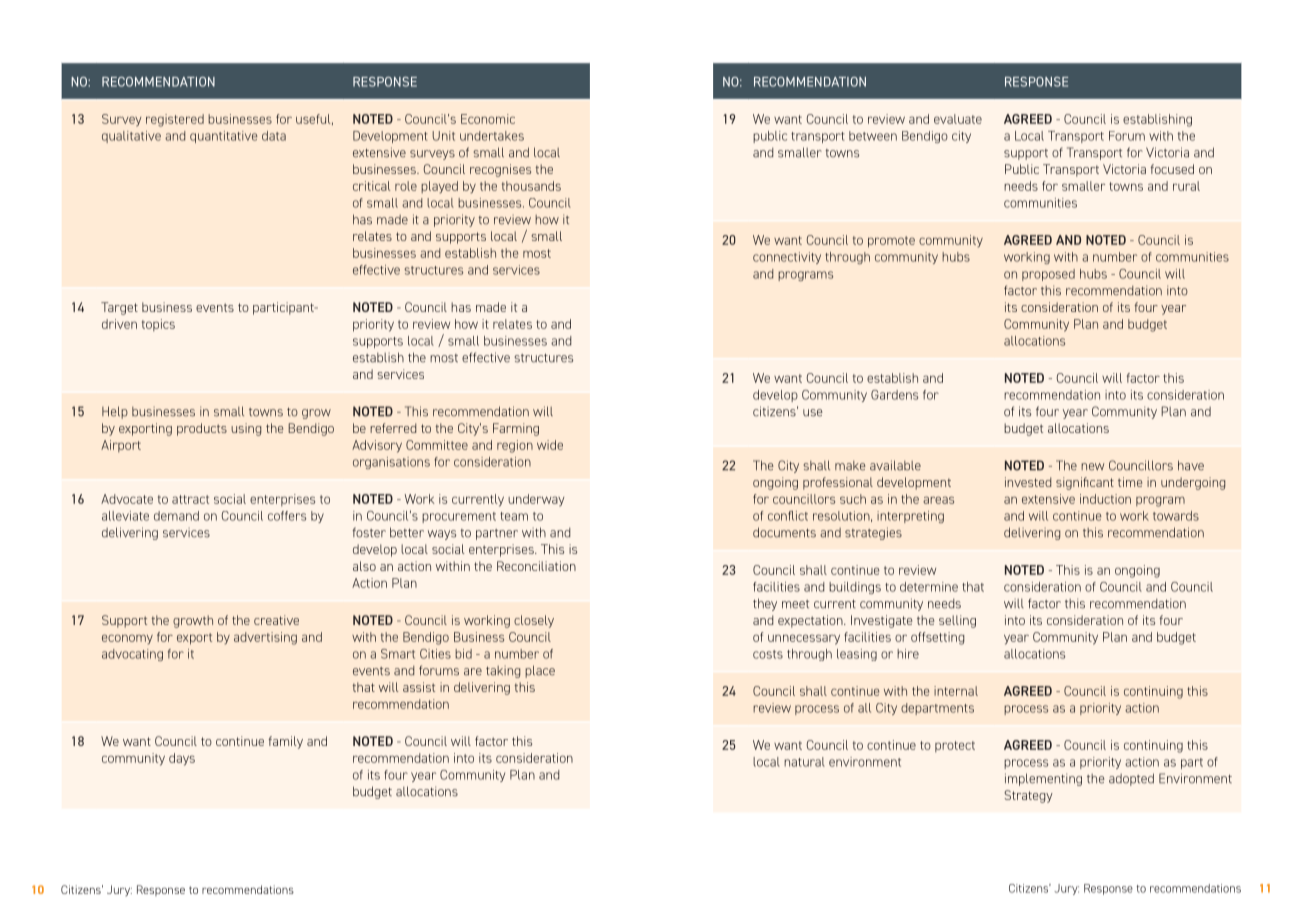  I want to click on using, so click(246, 429).
